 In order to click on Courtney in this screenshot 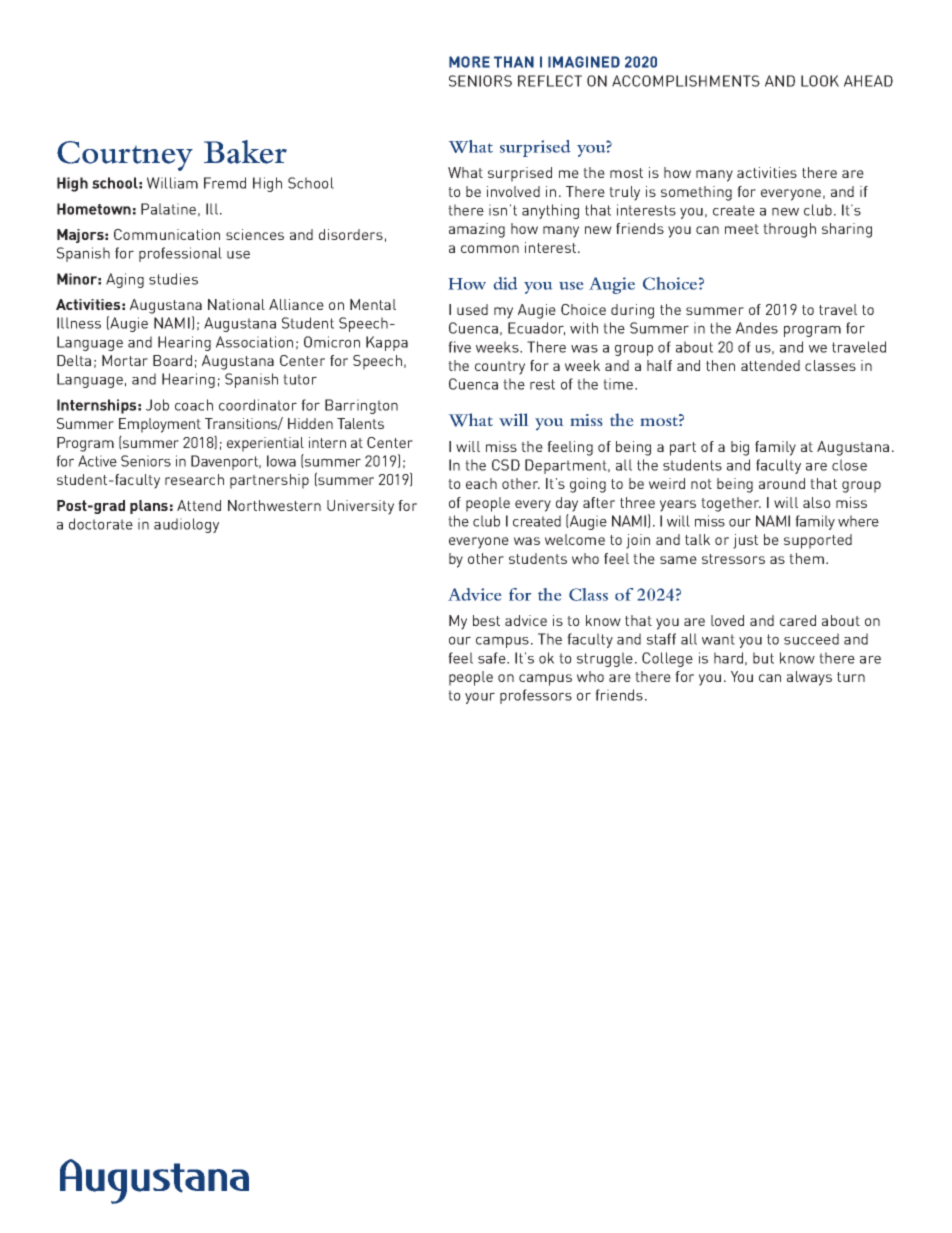, I will do `click(125, 156)`.
